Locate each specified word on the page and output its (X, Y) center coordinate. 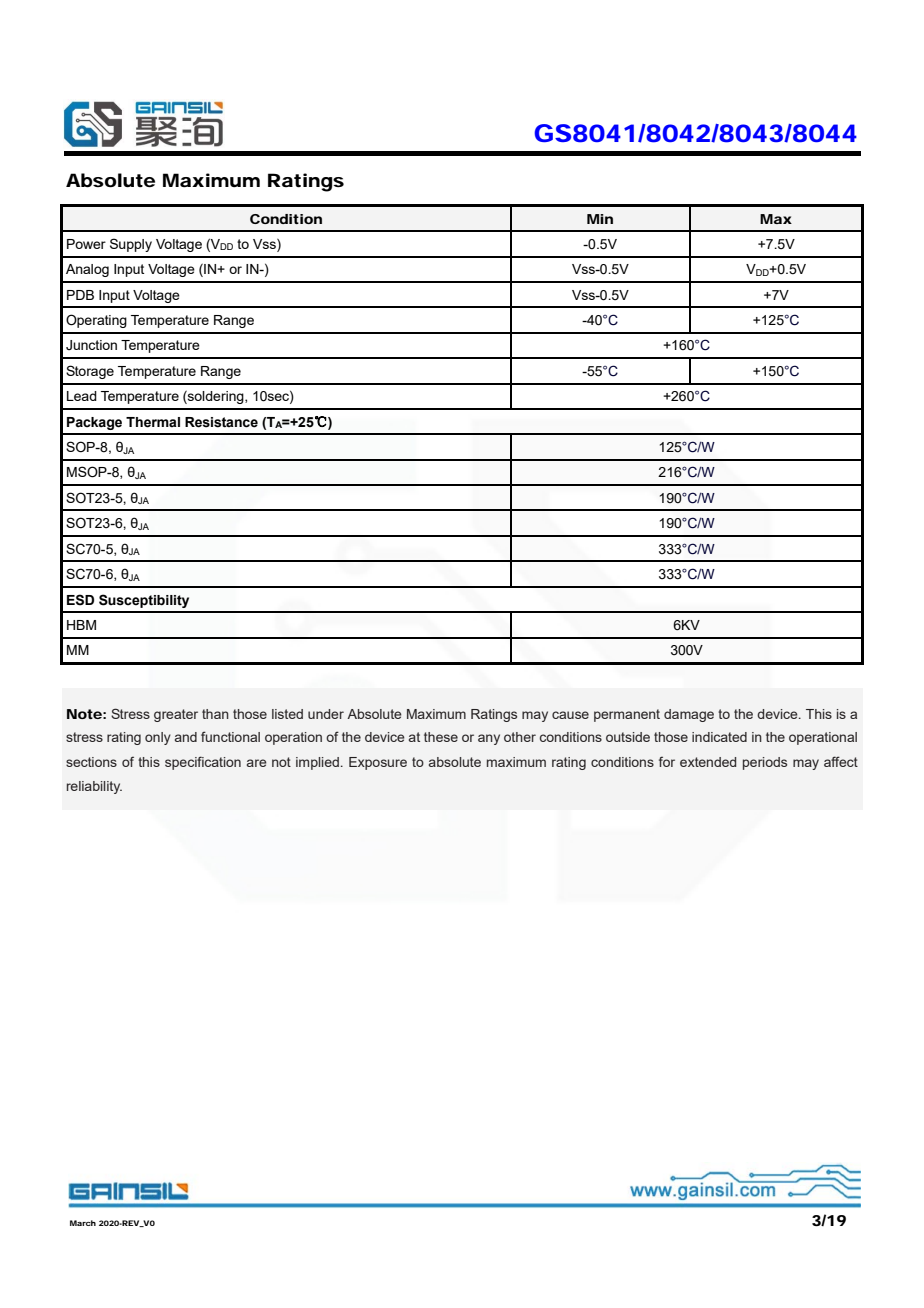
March (83, 1223)
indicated (719, 737)
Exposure (378, 763)
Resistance (221, 422)
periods (765, 763)
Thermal (153, 422)
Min (600, 219)
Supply (131, 245)
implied (317, 763)
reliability (94, 787)
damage (689, 715)
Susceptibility (144, 601)
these (441, 737)
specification (203, 763)
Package (94, 423)
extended (708, 762)
